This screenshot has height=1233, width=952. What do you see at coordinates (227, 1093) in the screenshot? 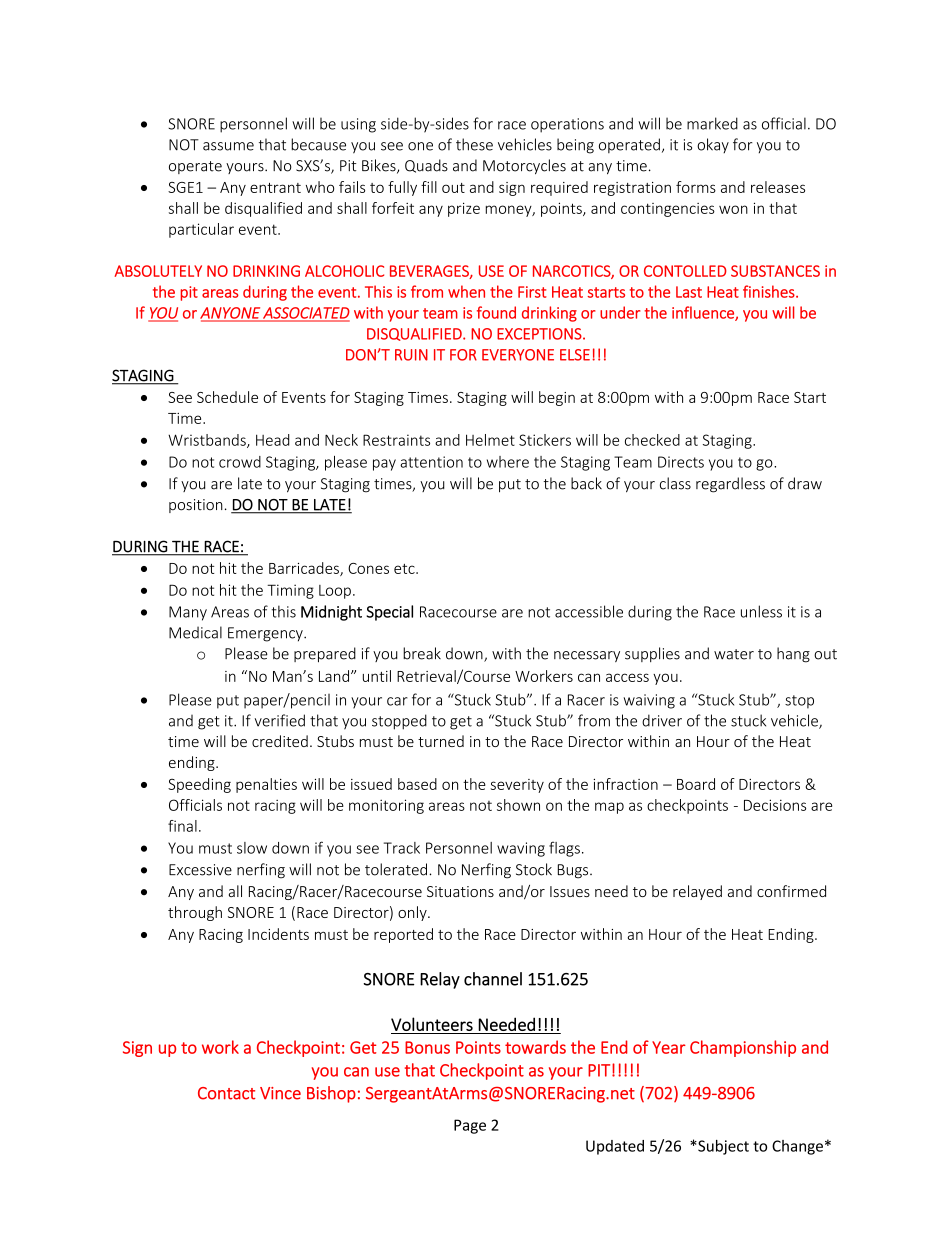
I see `Contact` at bounding box center [227, 1093].
